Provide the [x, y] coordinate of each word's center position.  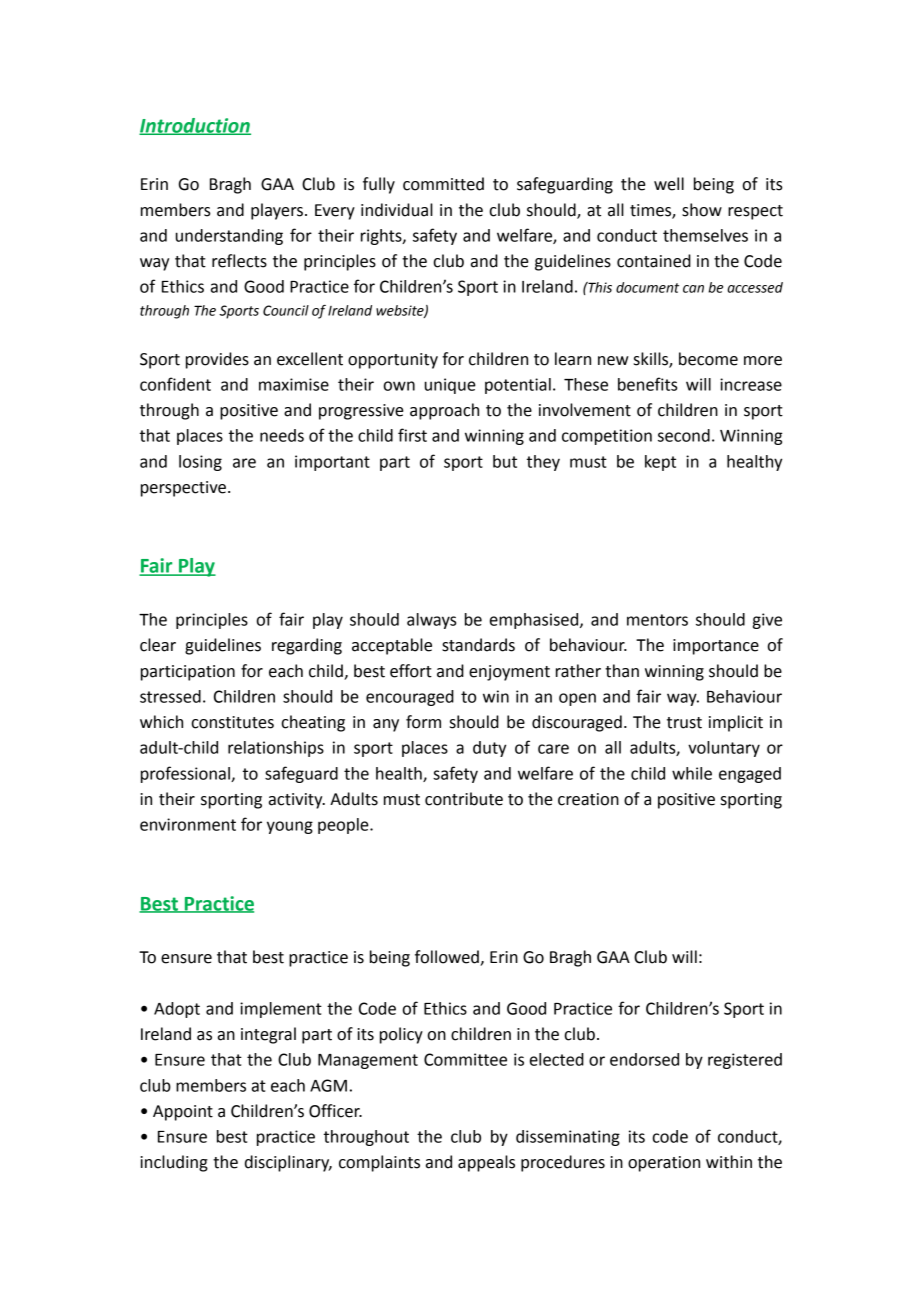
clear [158, 645]
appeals [486, 1163]
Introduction [195, 126]
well [669, 184]
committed [443, 184]
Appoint [183, 1113]
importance [716, 647]
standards [478, 645]
